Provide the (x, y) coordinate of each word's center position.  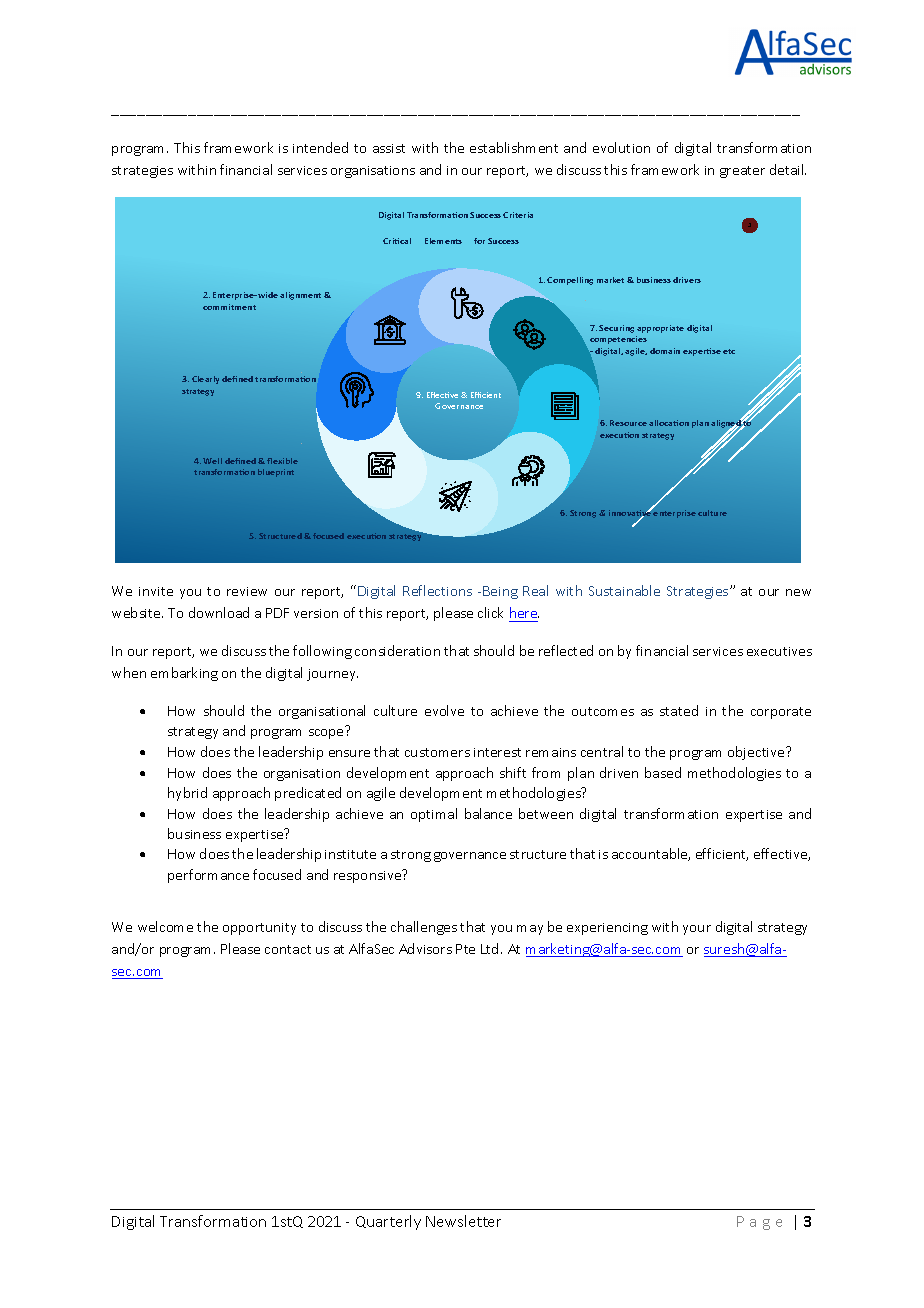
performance (208, 876)
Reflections (437, 590)
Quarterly (388, 1222)
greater (742, 172)
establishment (514, 147)
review (247, 591)
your (697, 930)
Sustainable (624, 590)
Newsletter (463, 1221)
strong (411, 856)
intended (320, 147)
